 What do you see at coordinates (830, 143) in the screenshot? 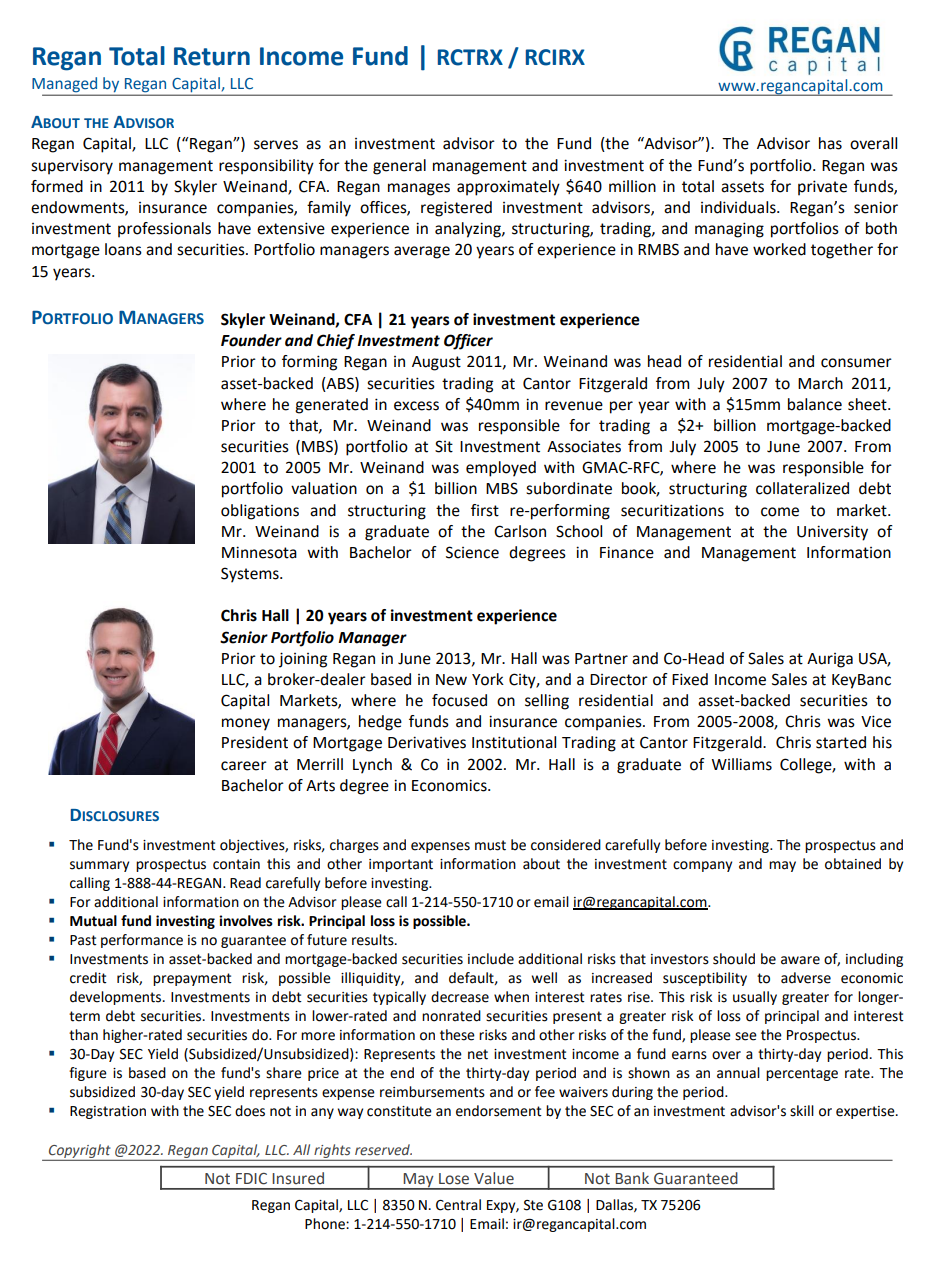
I see `has` at bounding box center [830, 143].
